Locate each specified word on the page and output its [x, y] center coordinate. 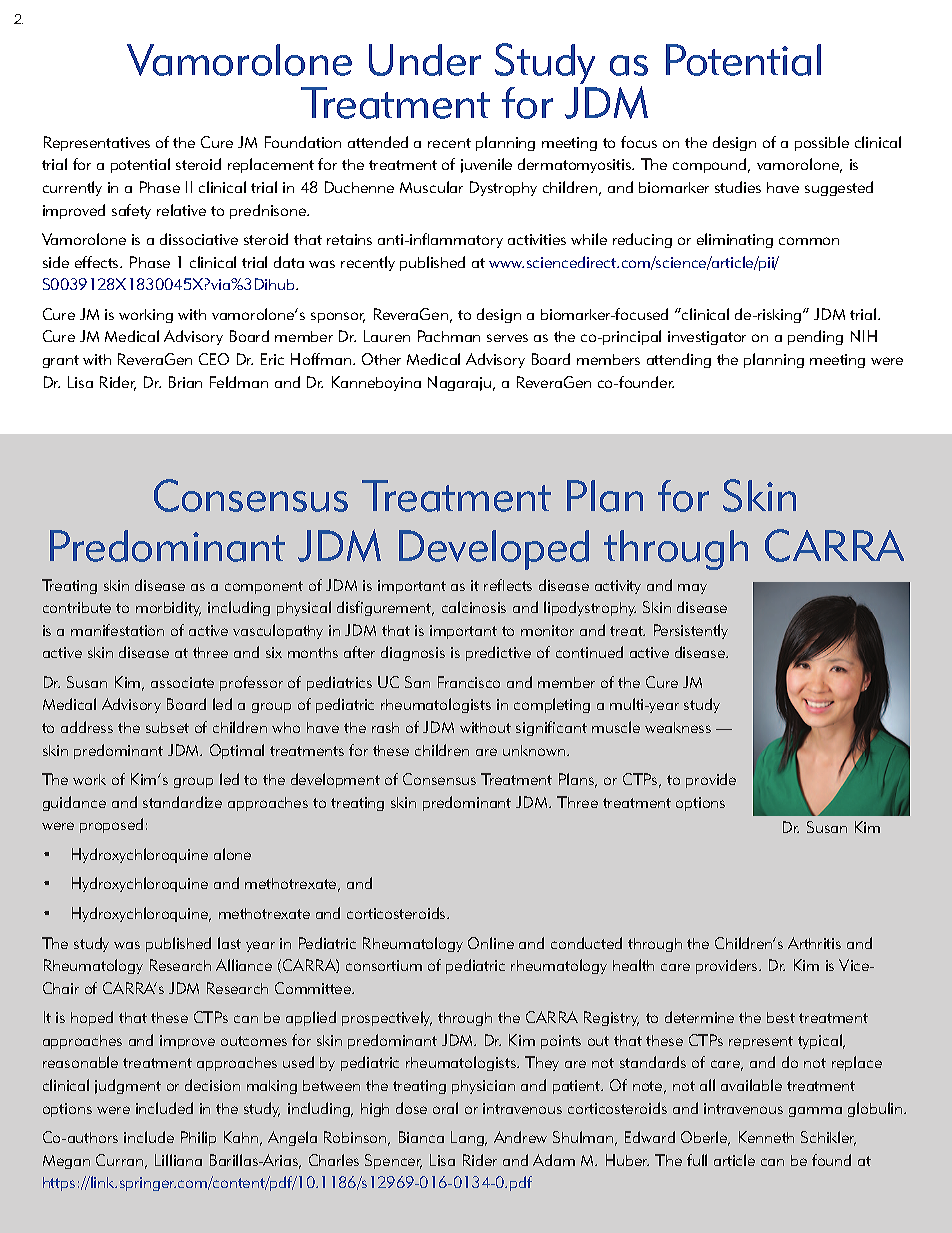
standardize [182, 802]
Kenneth [766, 1137]
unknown [535, 750]
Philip [198, 1138]
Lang [468, 1138]
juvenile [486, 165]
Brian [185, 382]
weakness [678, 727]
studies [738, 187]
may [692, 589]
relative [181, 210]
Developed [494, 550]
